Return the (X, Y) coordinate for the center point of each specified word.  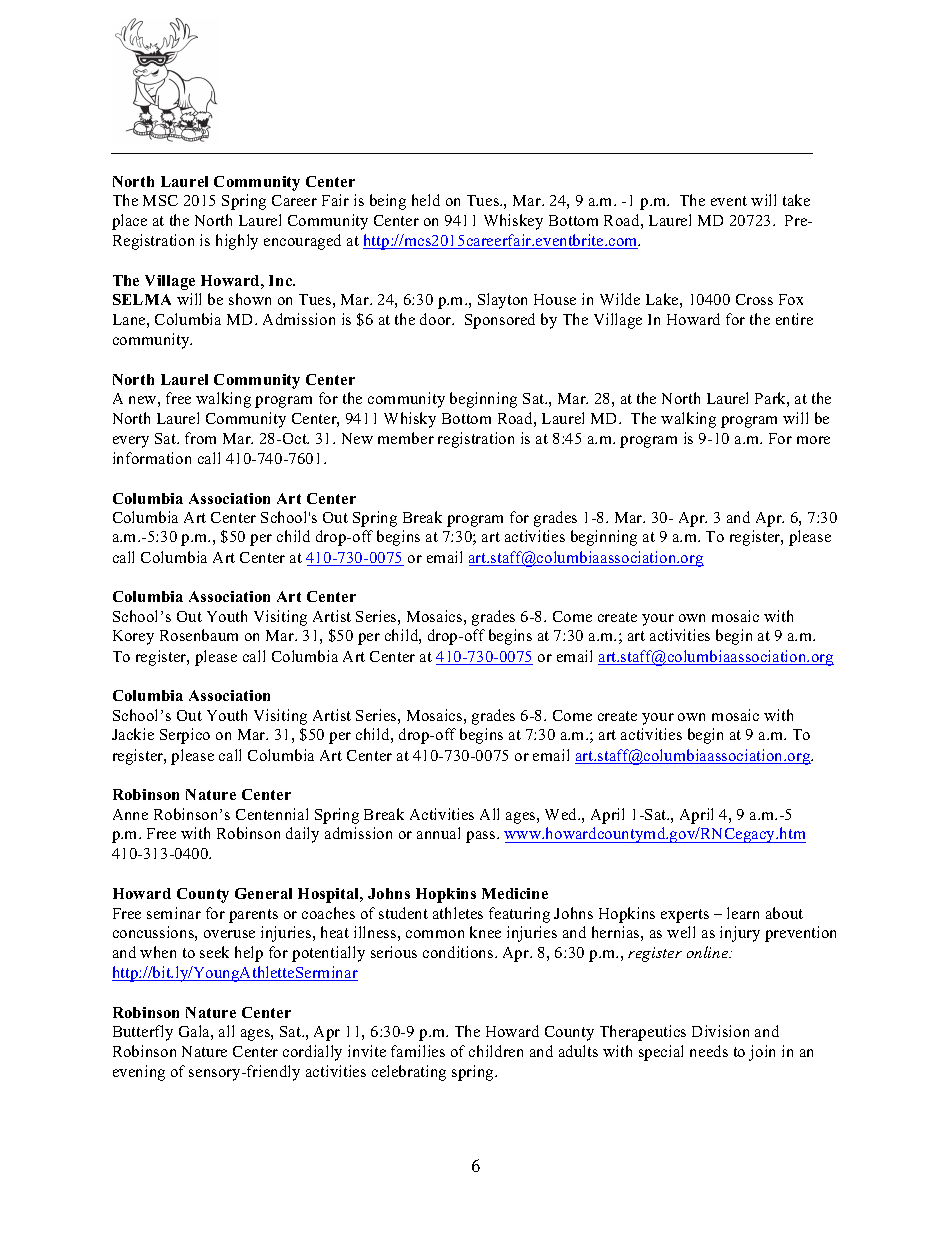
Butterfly (143, 1033)
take (796, 200)
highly (237, 242)
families (418, 1051)
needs (709, 1051)
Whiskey (513, 222)
